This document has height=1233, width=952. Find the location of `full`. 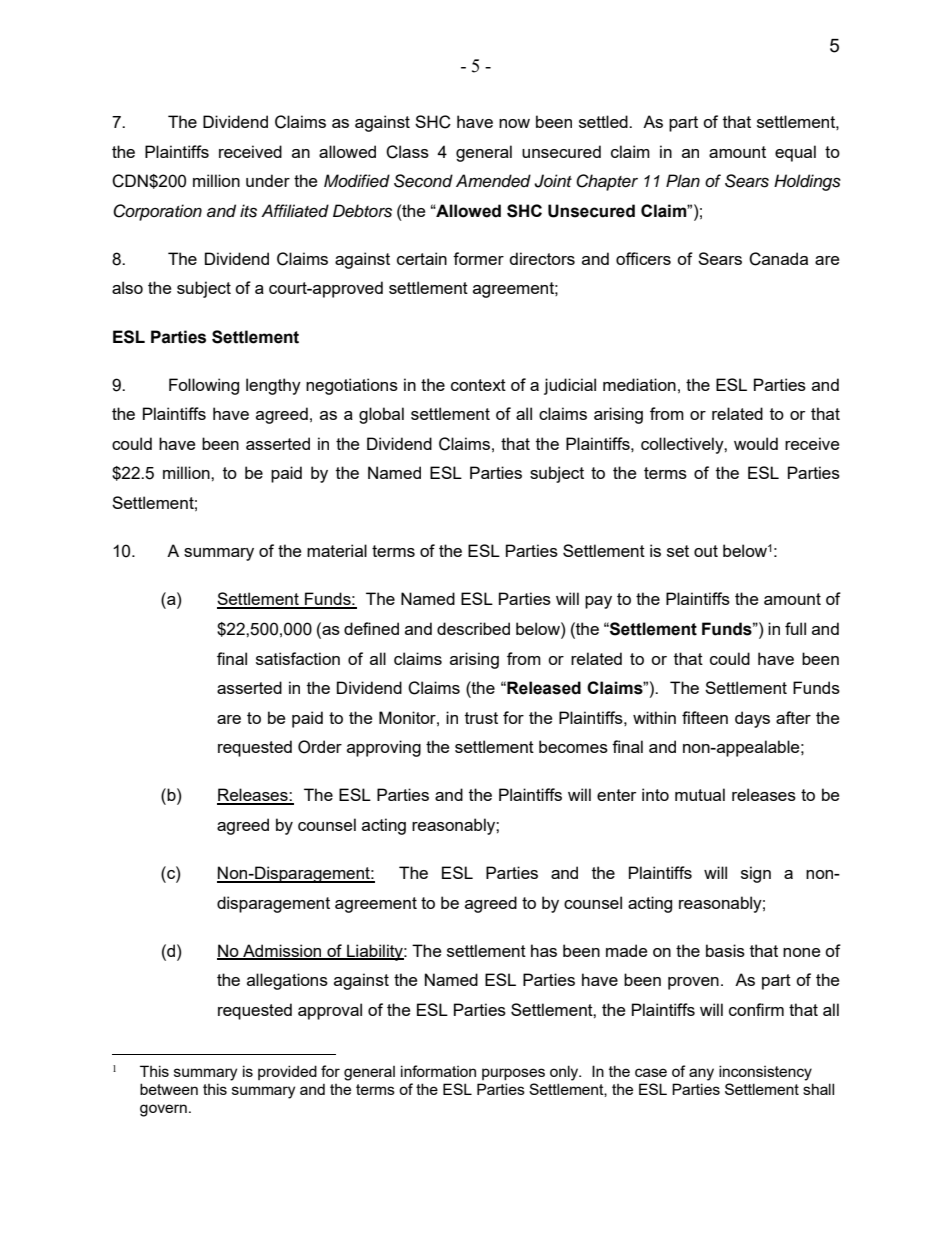

full is located at coordinates (795, 628).
